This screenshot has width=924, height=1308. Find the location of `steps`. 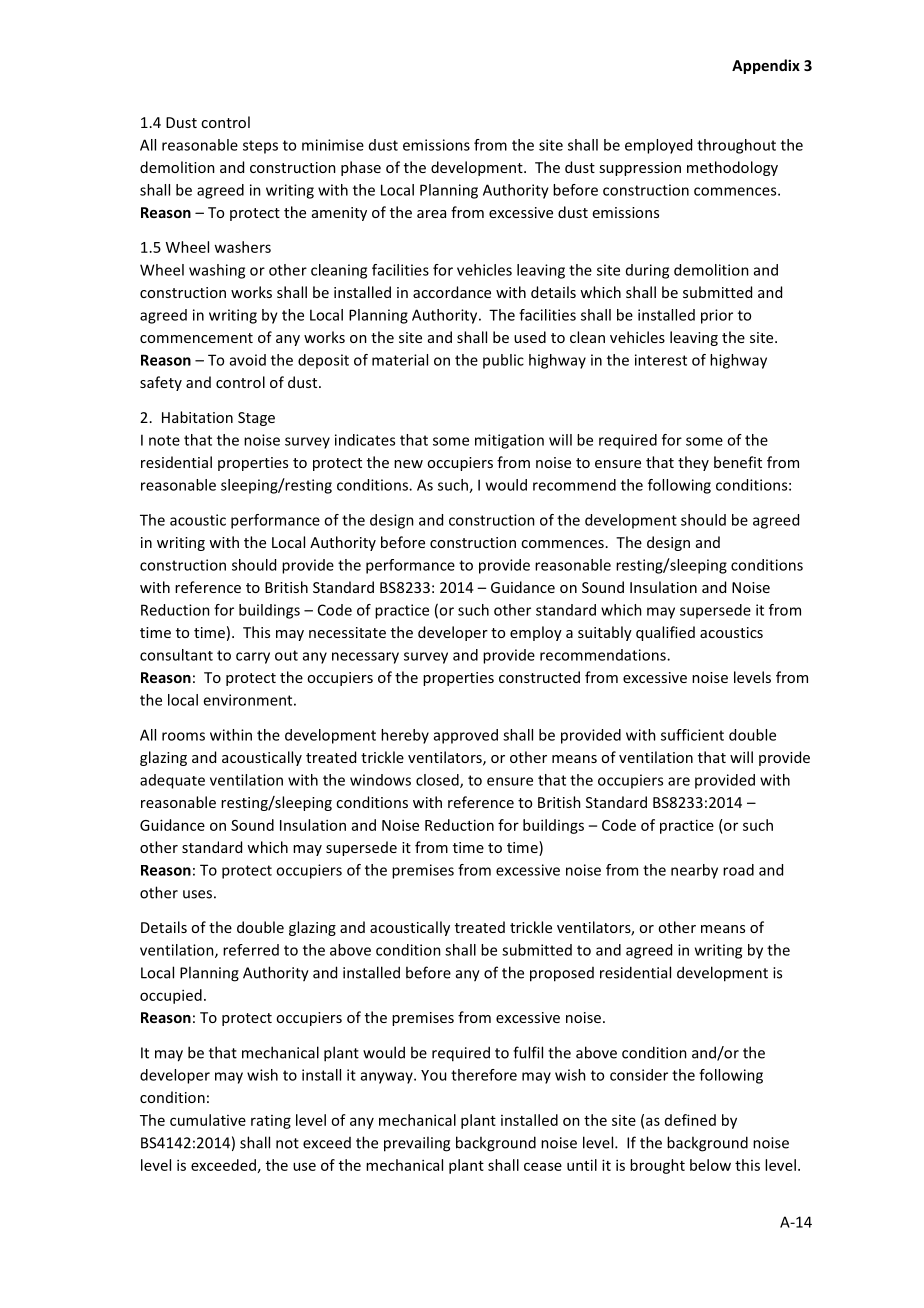

steps is located at coordinates (260, 147).
